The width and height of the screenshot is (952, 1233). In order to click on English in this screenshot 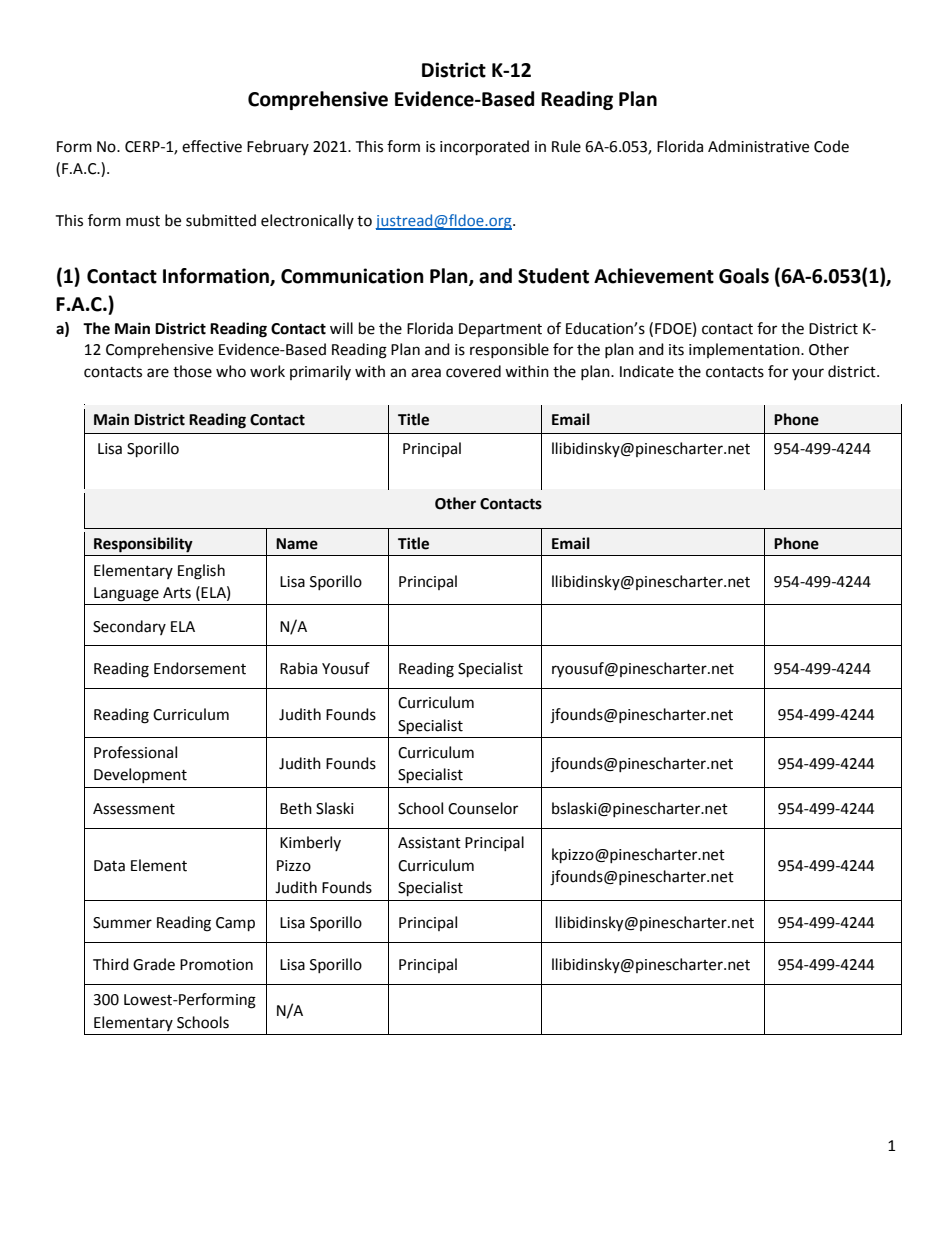, I will do `click(201, 572)`.
